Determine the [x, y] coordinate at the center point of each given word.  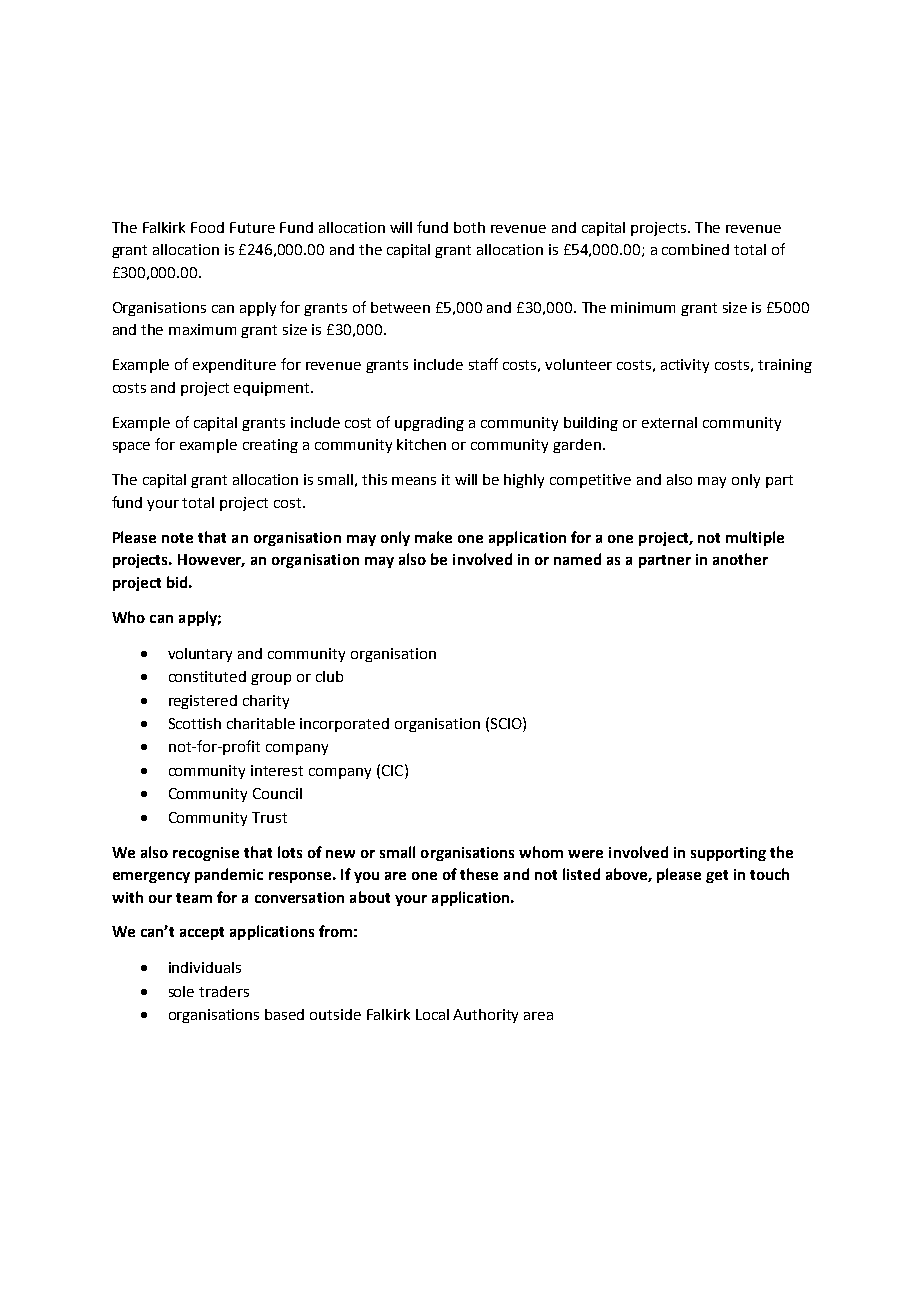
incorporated [344, 725]
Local [432, 1014]
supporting [728, 854]
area [538, 1016]
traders [224, 991]
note [177, 538]
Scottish [195, 723]
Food [207, 227]
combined [695, 249]
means [414, 481]
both [469, 227]
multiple [755, 538]
